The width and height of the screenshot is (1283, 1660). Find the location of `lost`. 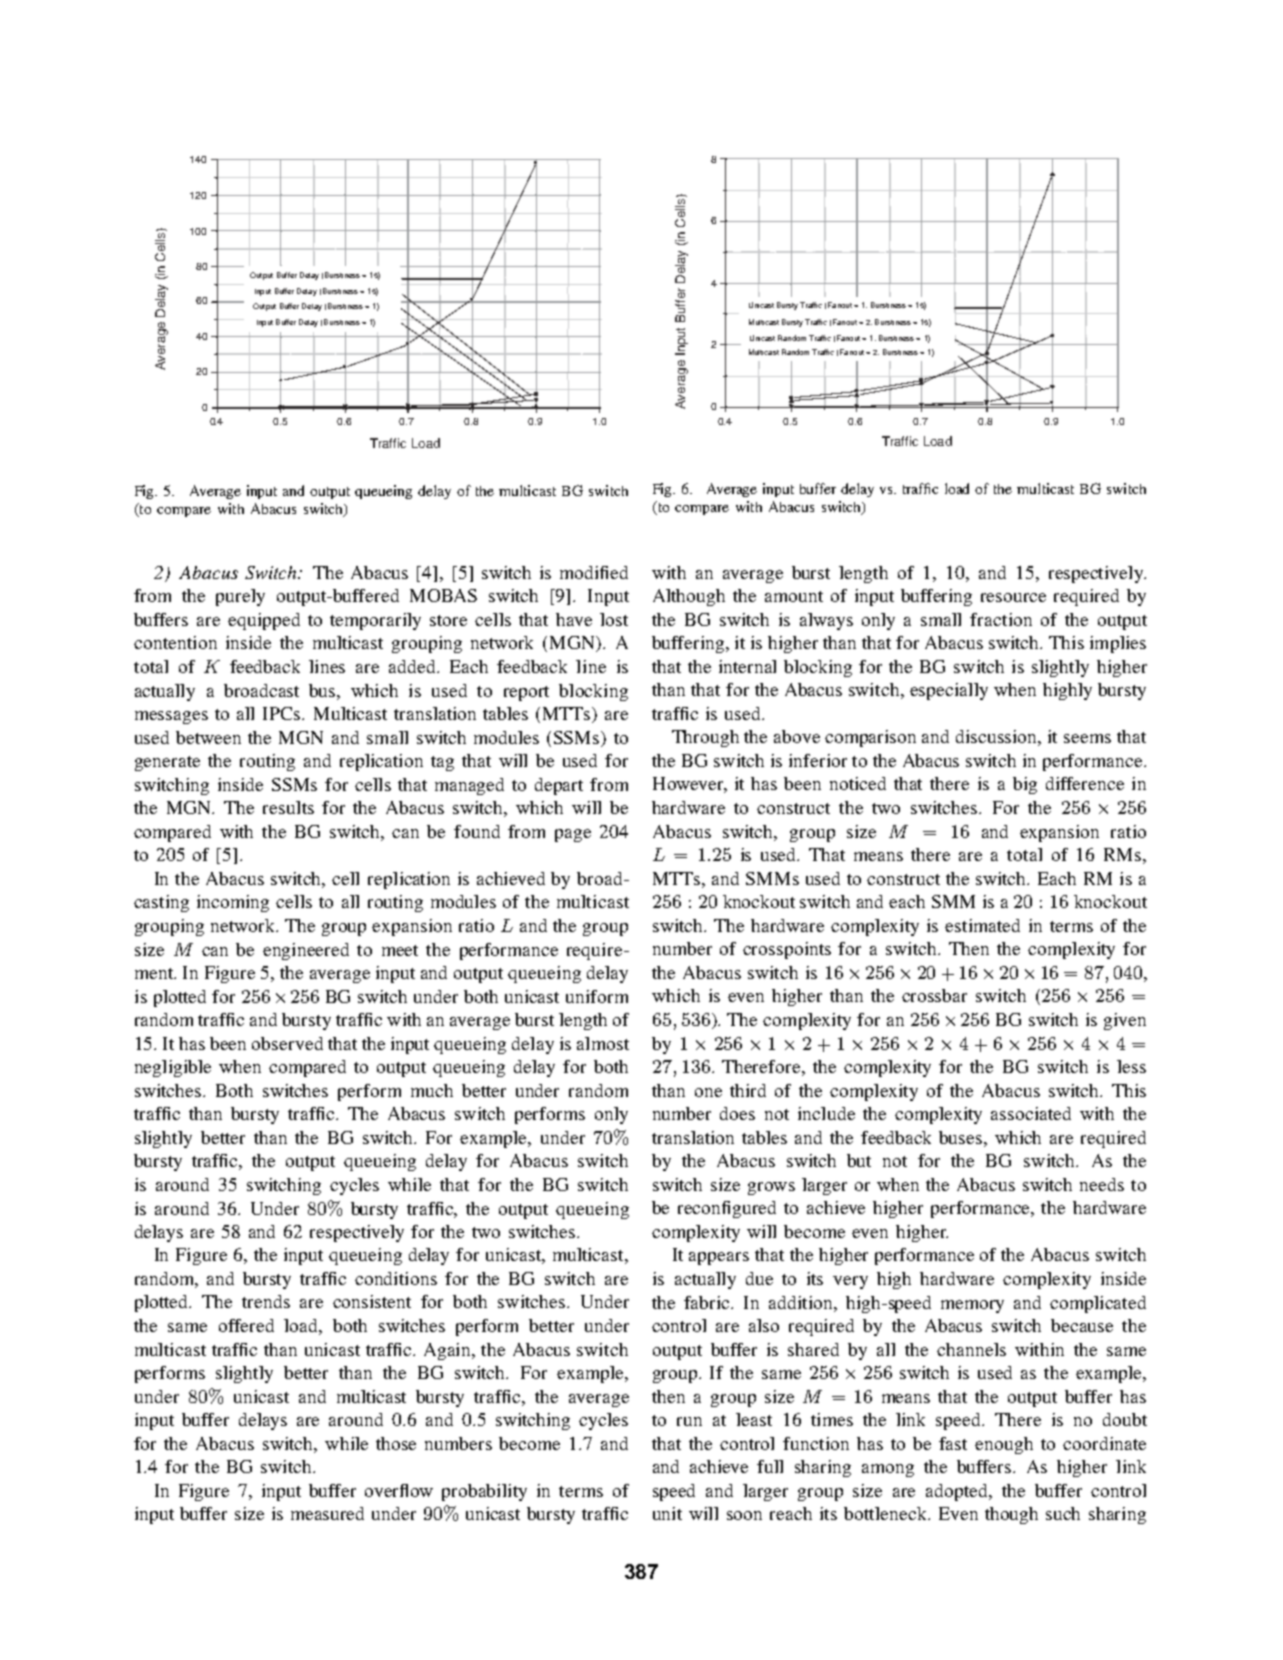

lost is located at coordinates (614, 619).
